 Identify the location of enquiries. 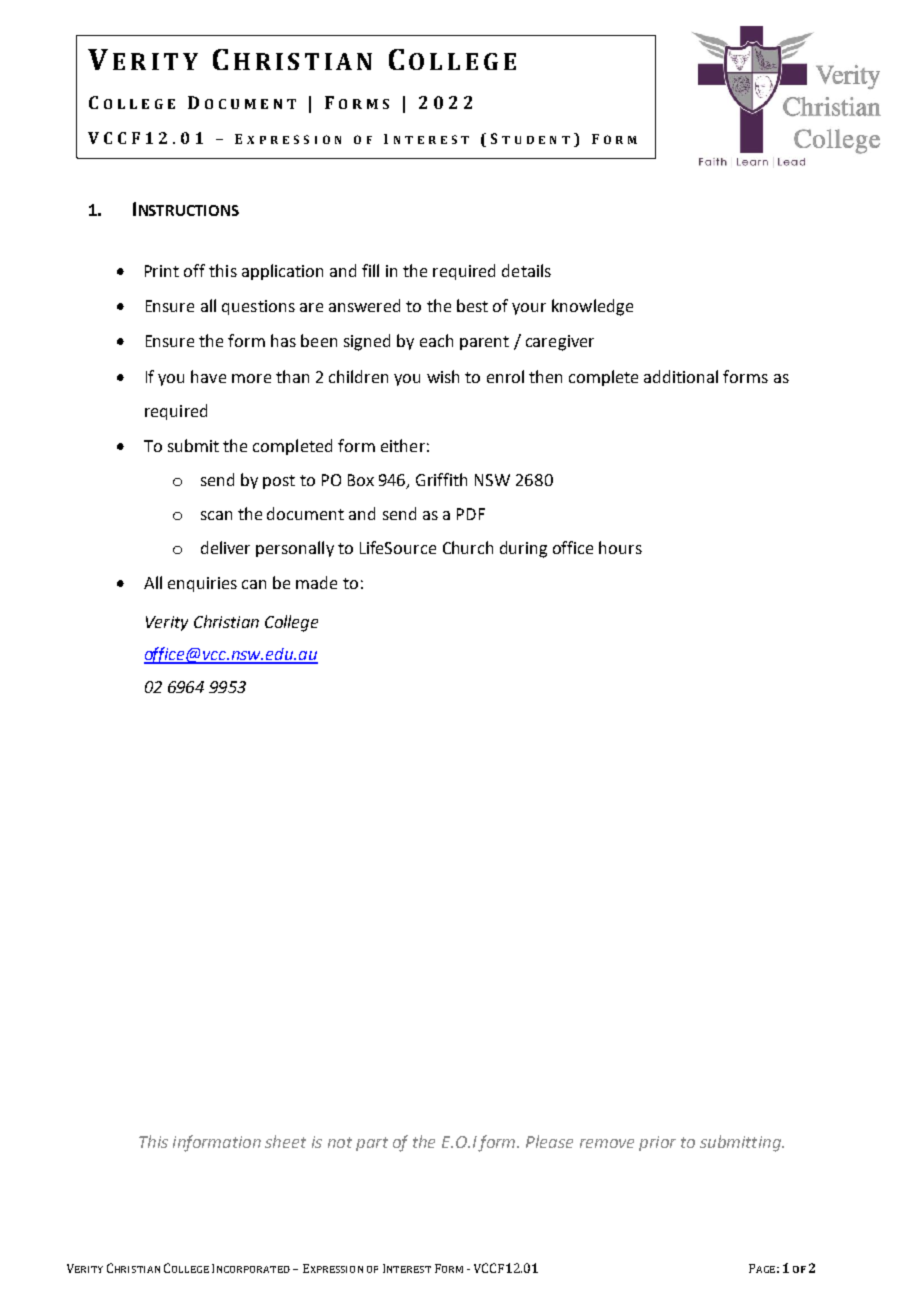
(202, 584).
